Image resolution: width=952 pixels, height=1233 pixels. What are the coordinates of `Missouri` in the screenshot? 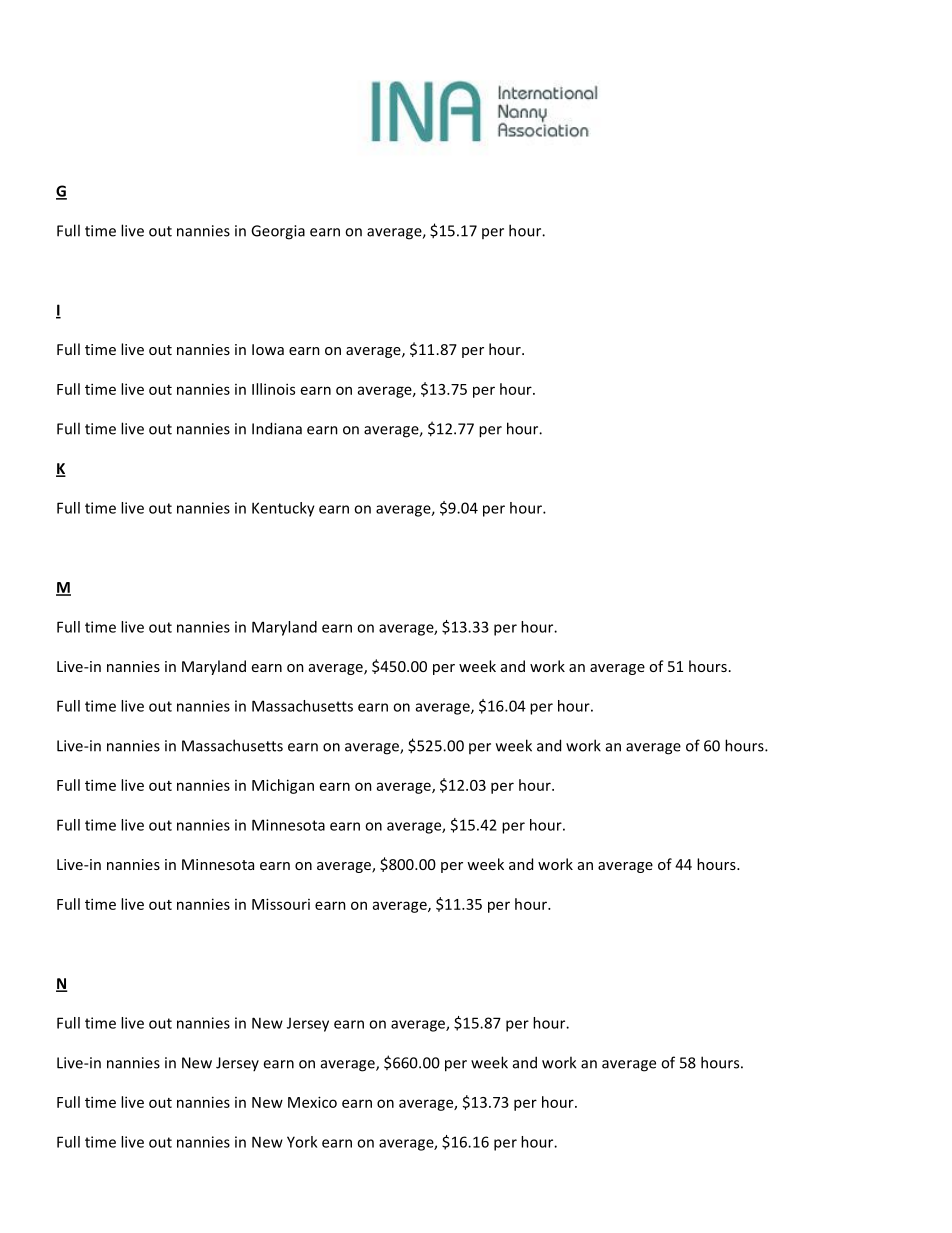 It's located at (281, 904).
